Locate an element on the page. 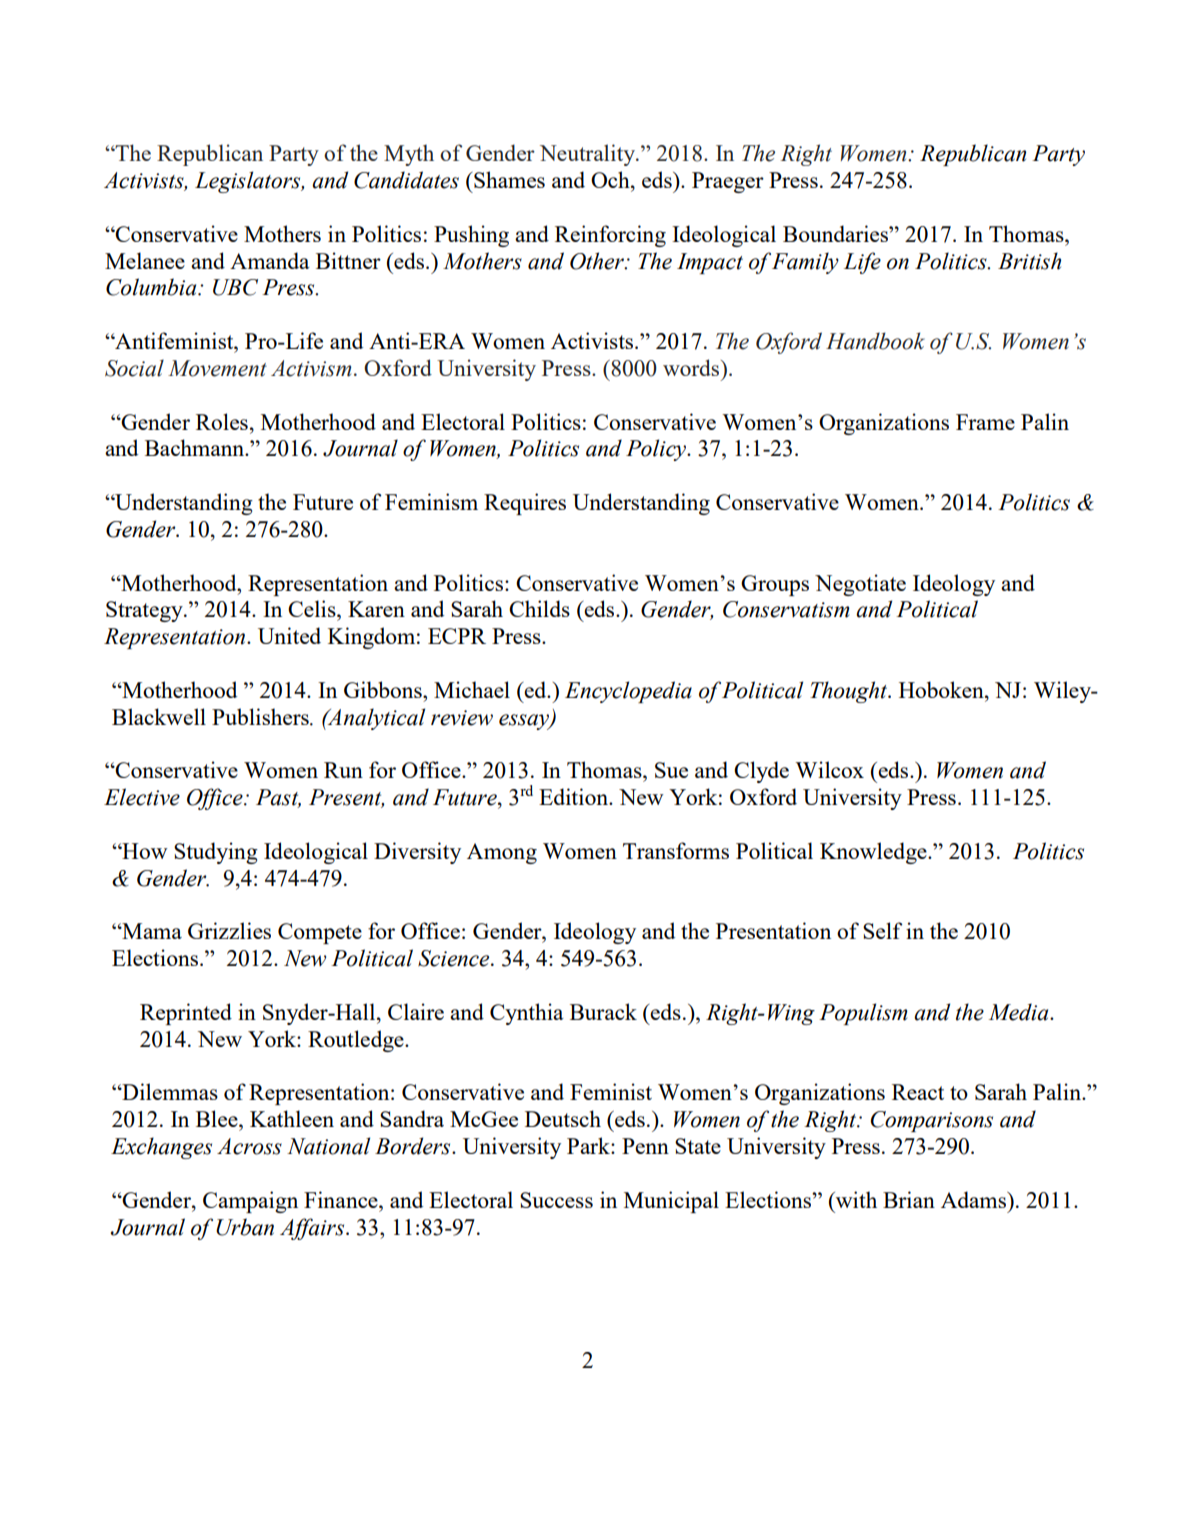  Och is located at coordinates (611, 179).
